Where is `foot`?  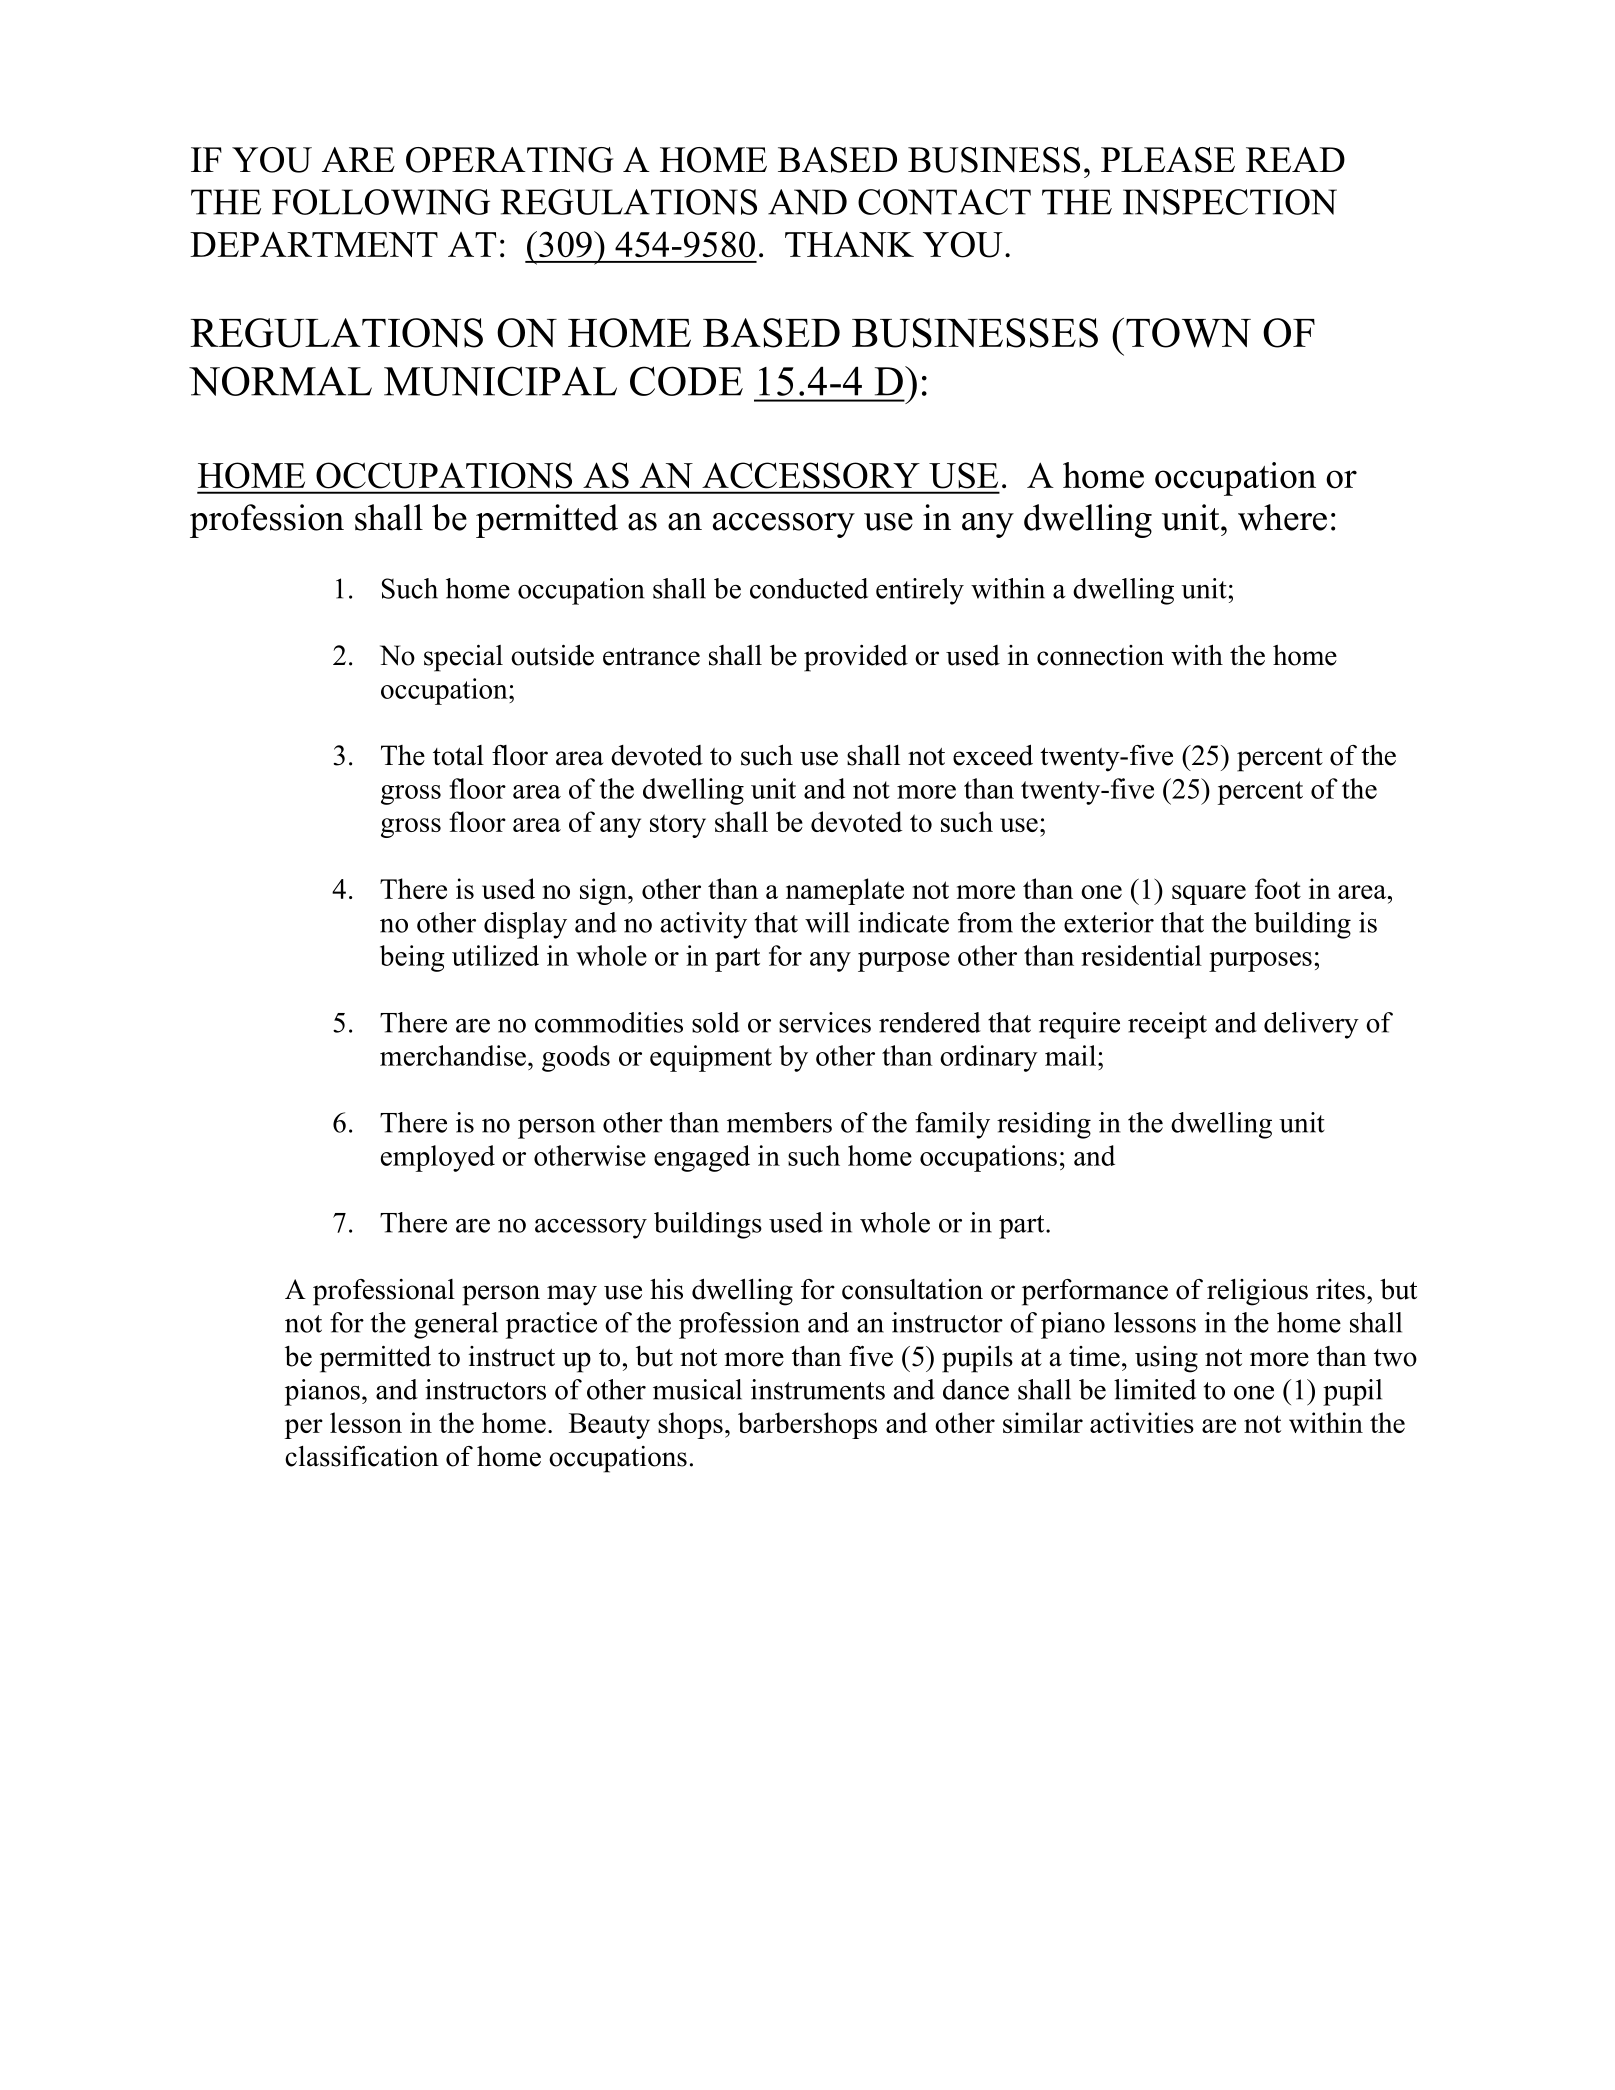
foot is located at coordinates (1278, 888).
